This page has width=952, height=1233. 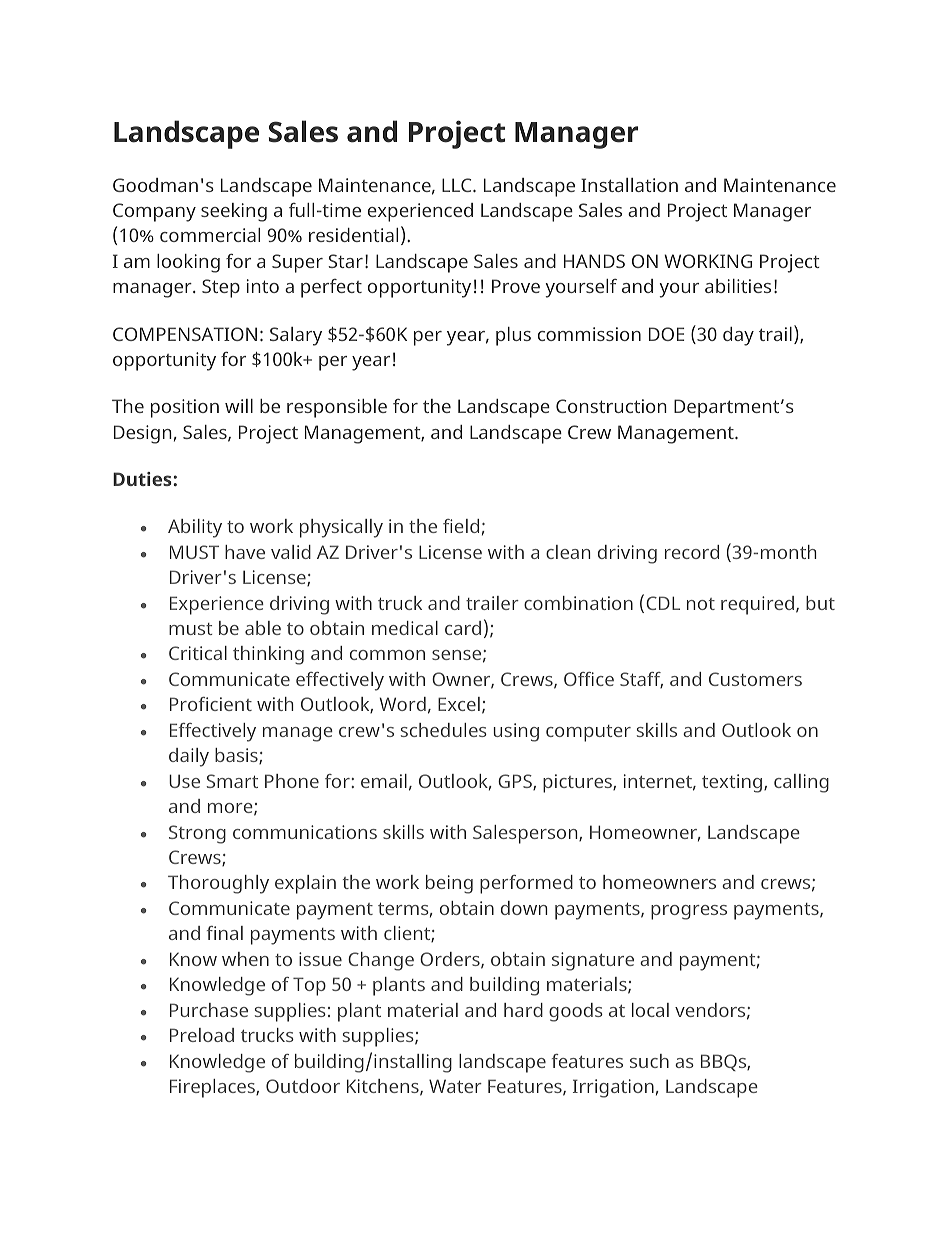 What do you see at coordinates (449, 884) in the page?
I see `being` at bounding box center [449, 884].
